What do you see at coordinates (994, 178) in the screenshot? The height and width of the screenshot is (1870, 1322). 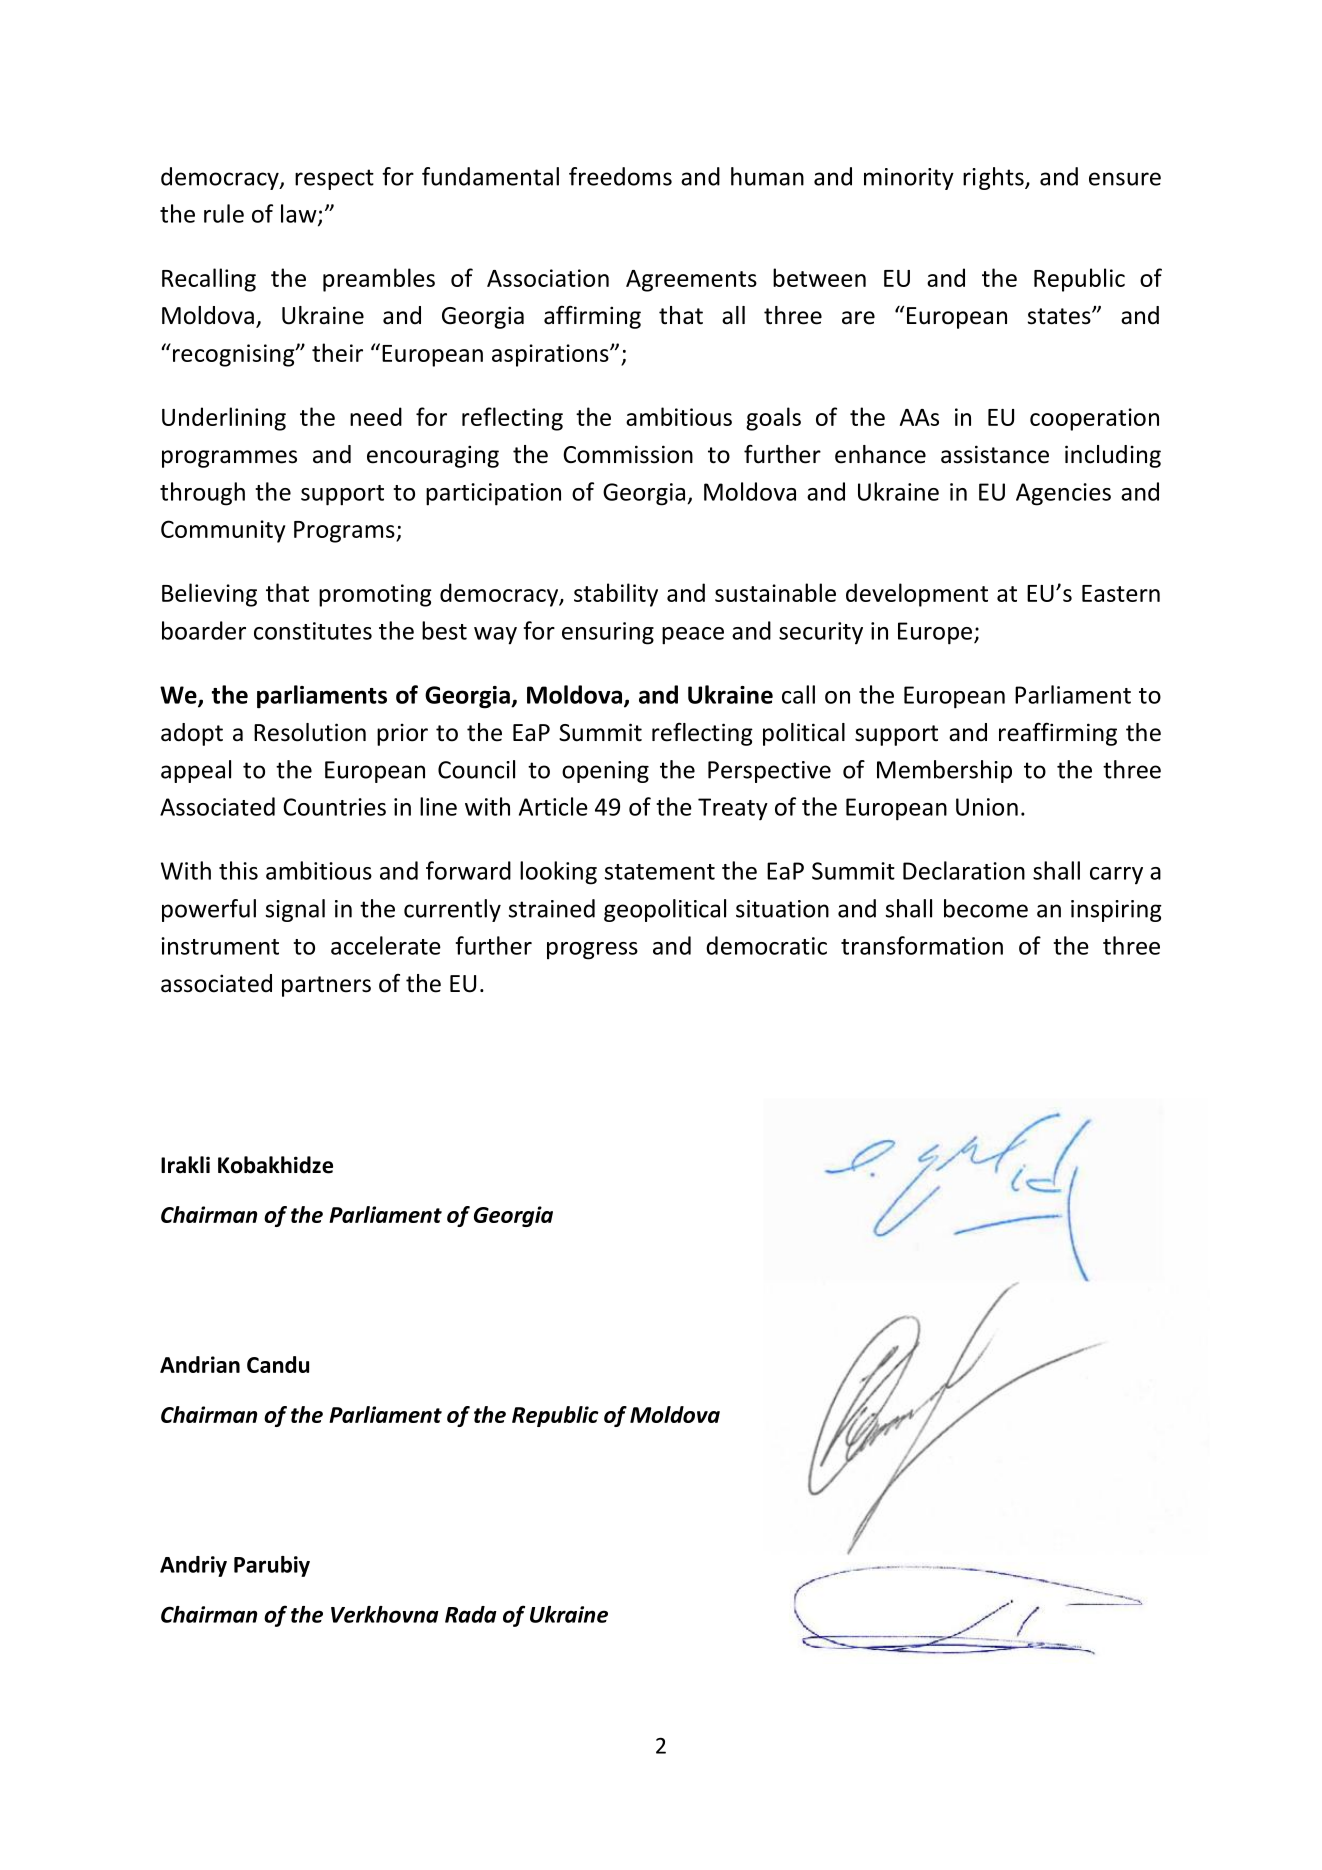 I see `rights` at bounding box center [994, 178].
